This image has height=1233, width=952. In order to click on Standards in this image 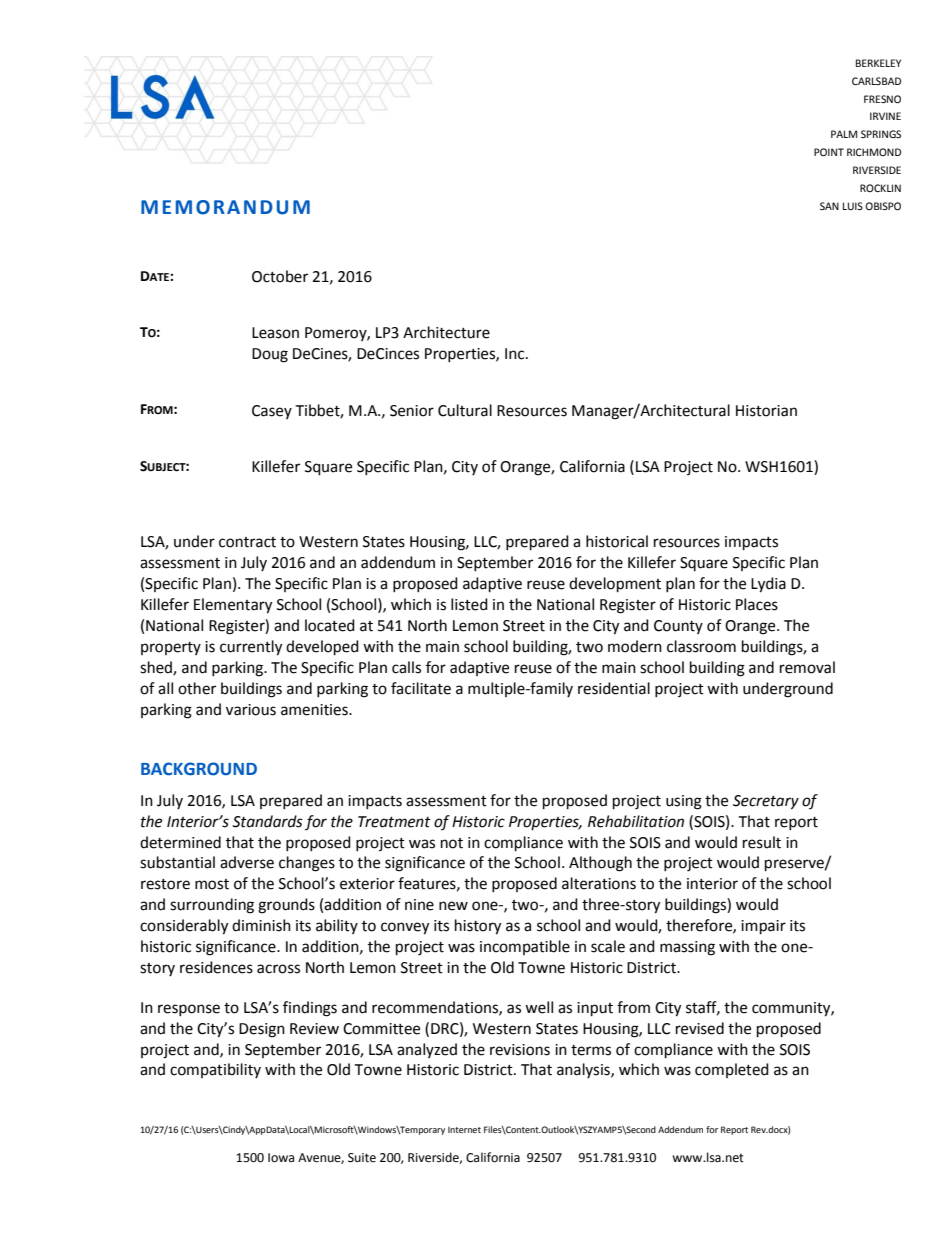, I will do `click(267, 821)`.
